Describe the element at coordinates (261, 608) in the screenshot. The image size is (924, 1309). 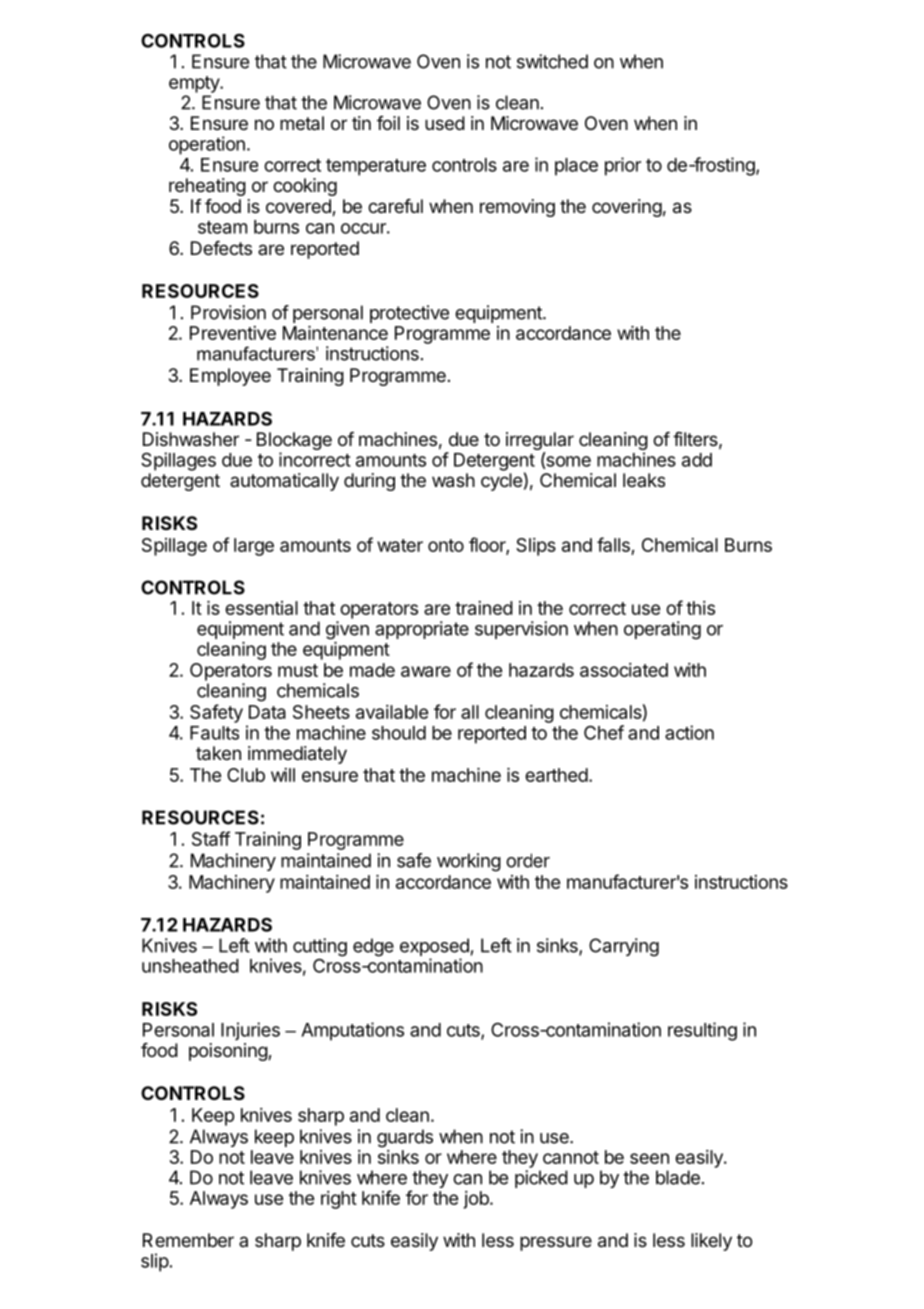
I see `essential` at that location.
